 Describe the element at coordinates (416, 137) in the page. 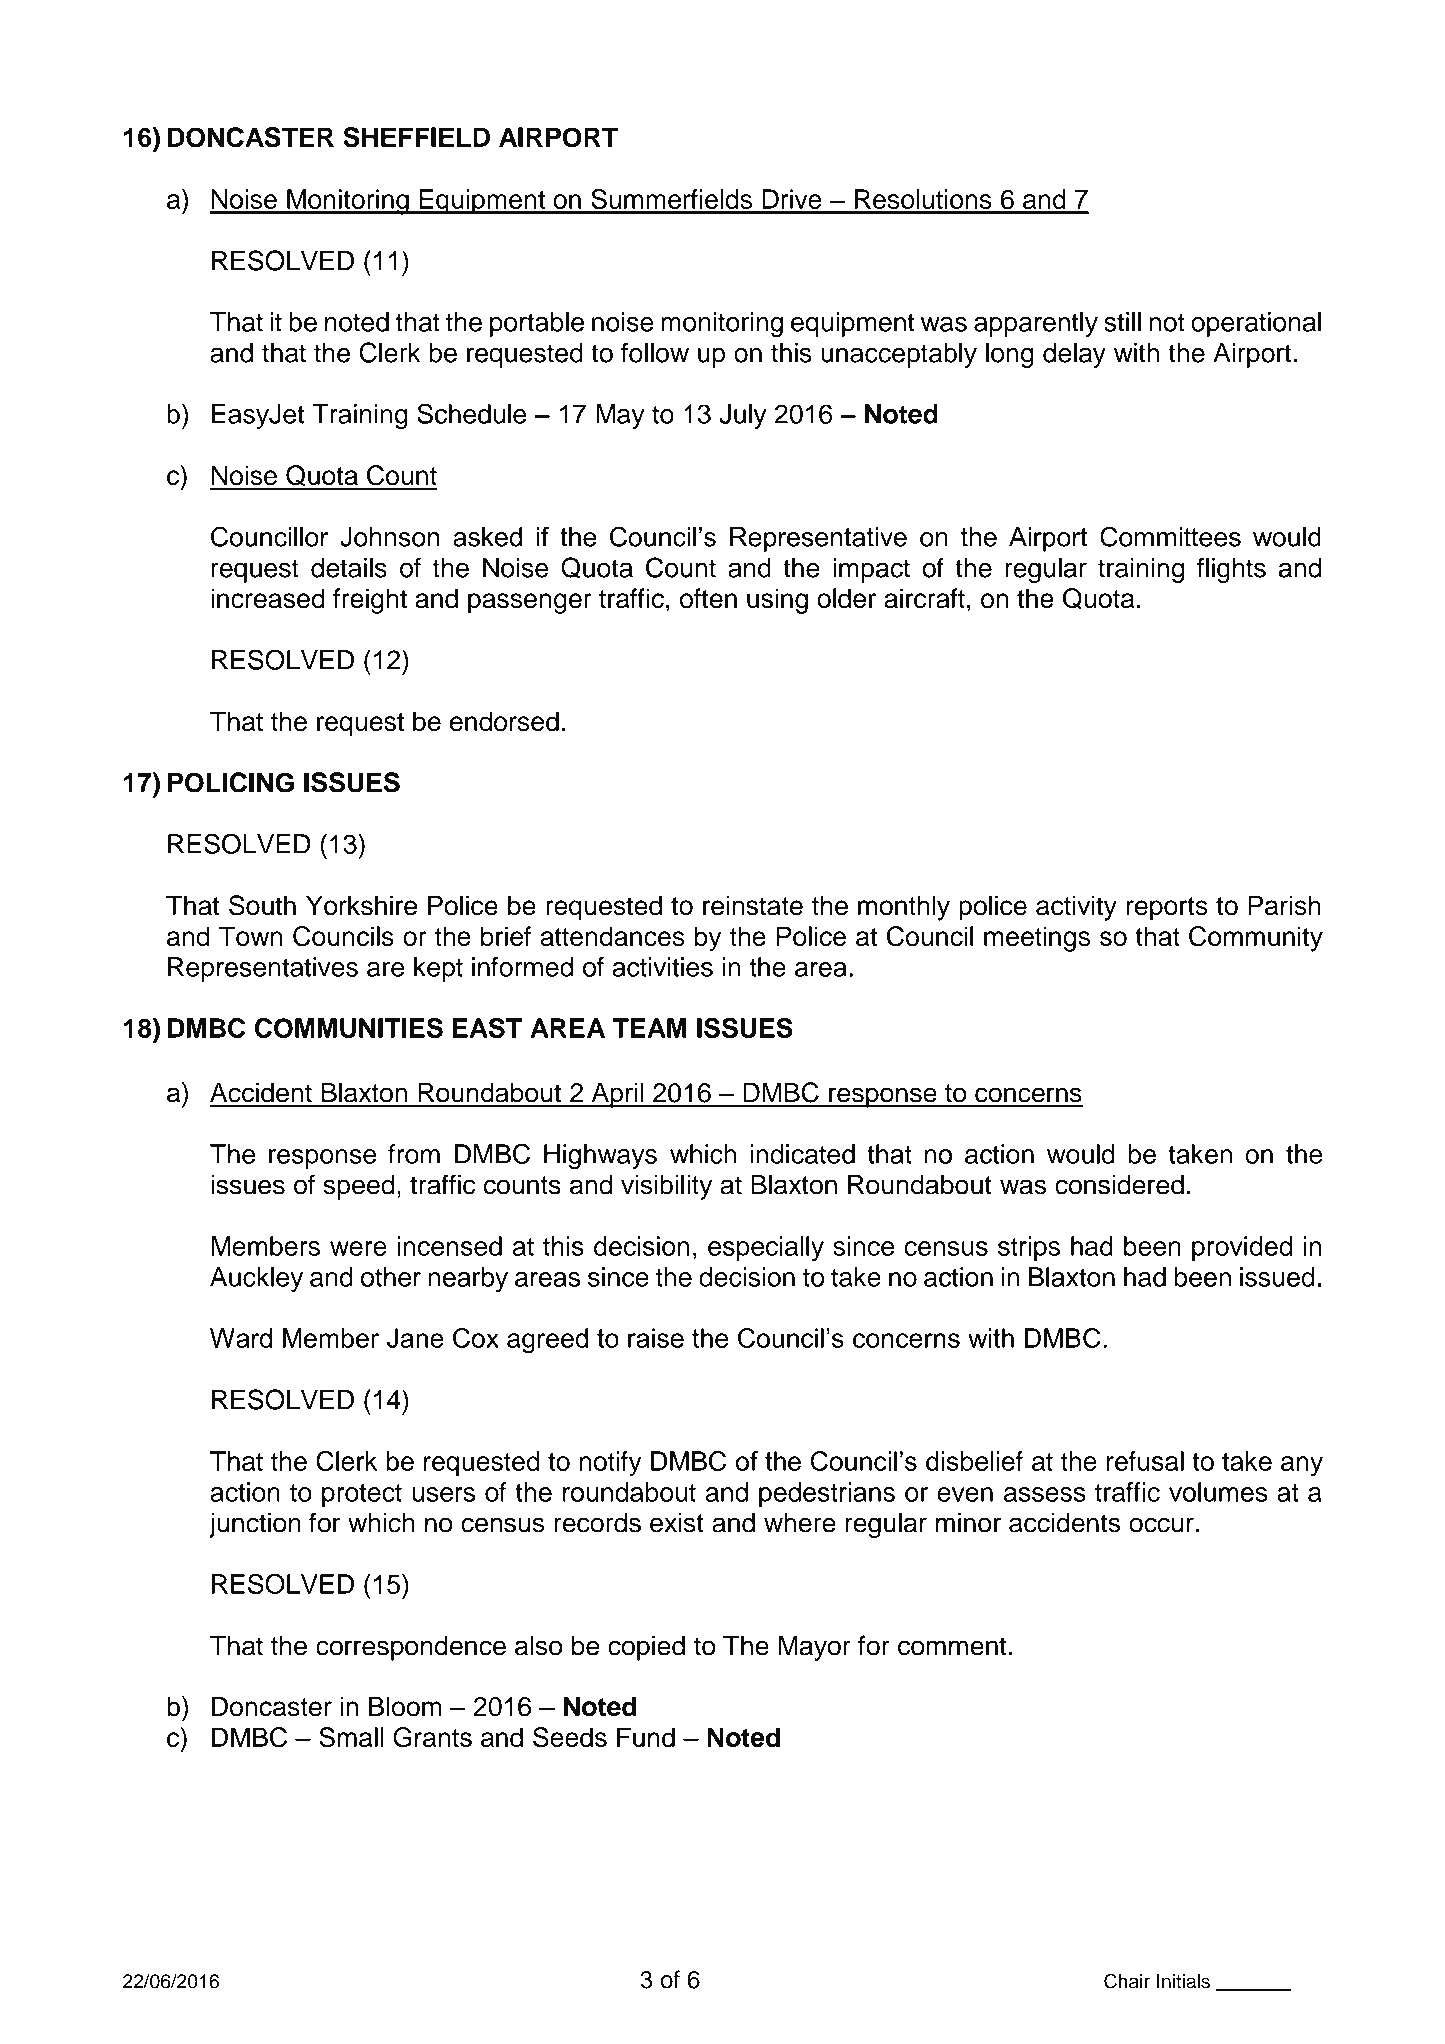

I see `SHEFFIELD` at that location.
